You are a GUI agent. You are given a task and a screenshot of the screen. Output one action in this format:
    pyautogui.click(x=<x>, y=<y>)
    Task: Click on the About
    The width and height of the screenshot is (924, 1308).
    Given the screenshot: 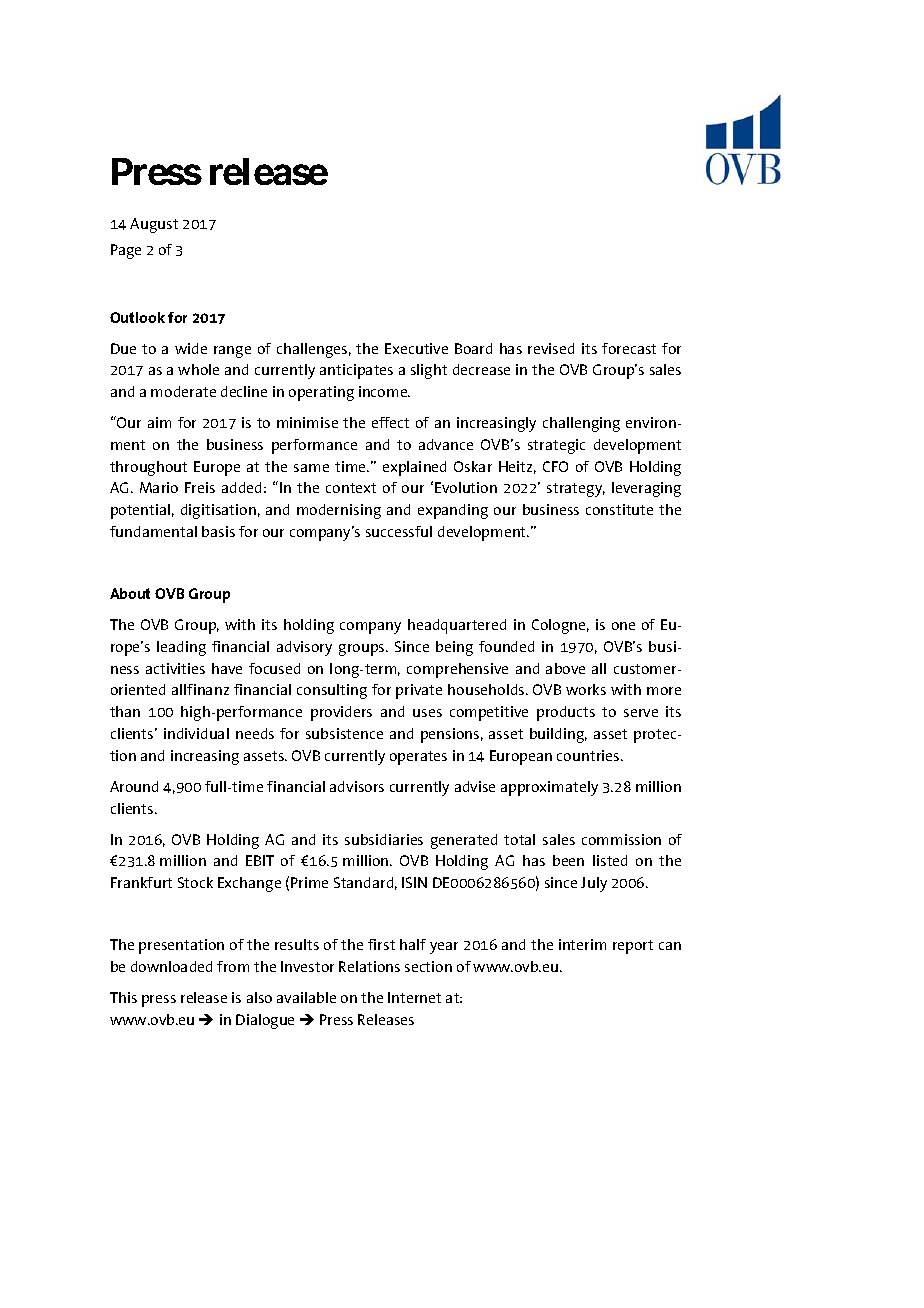 What is the action you would take?
    pyautogui.click(x=130, y=593)
